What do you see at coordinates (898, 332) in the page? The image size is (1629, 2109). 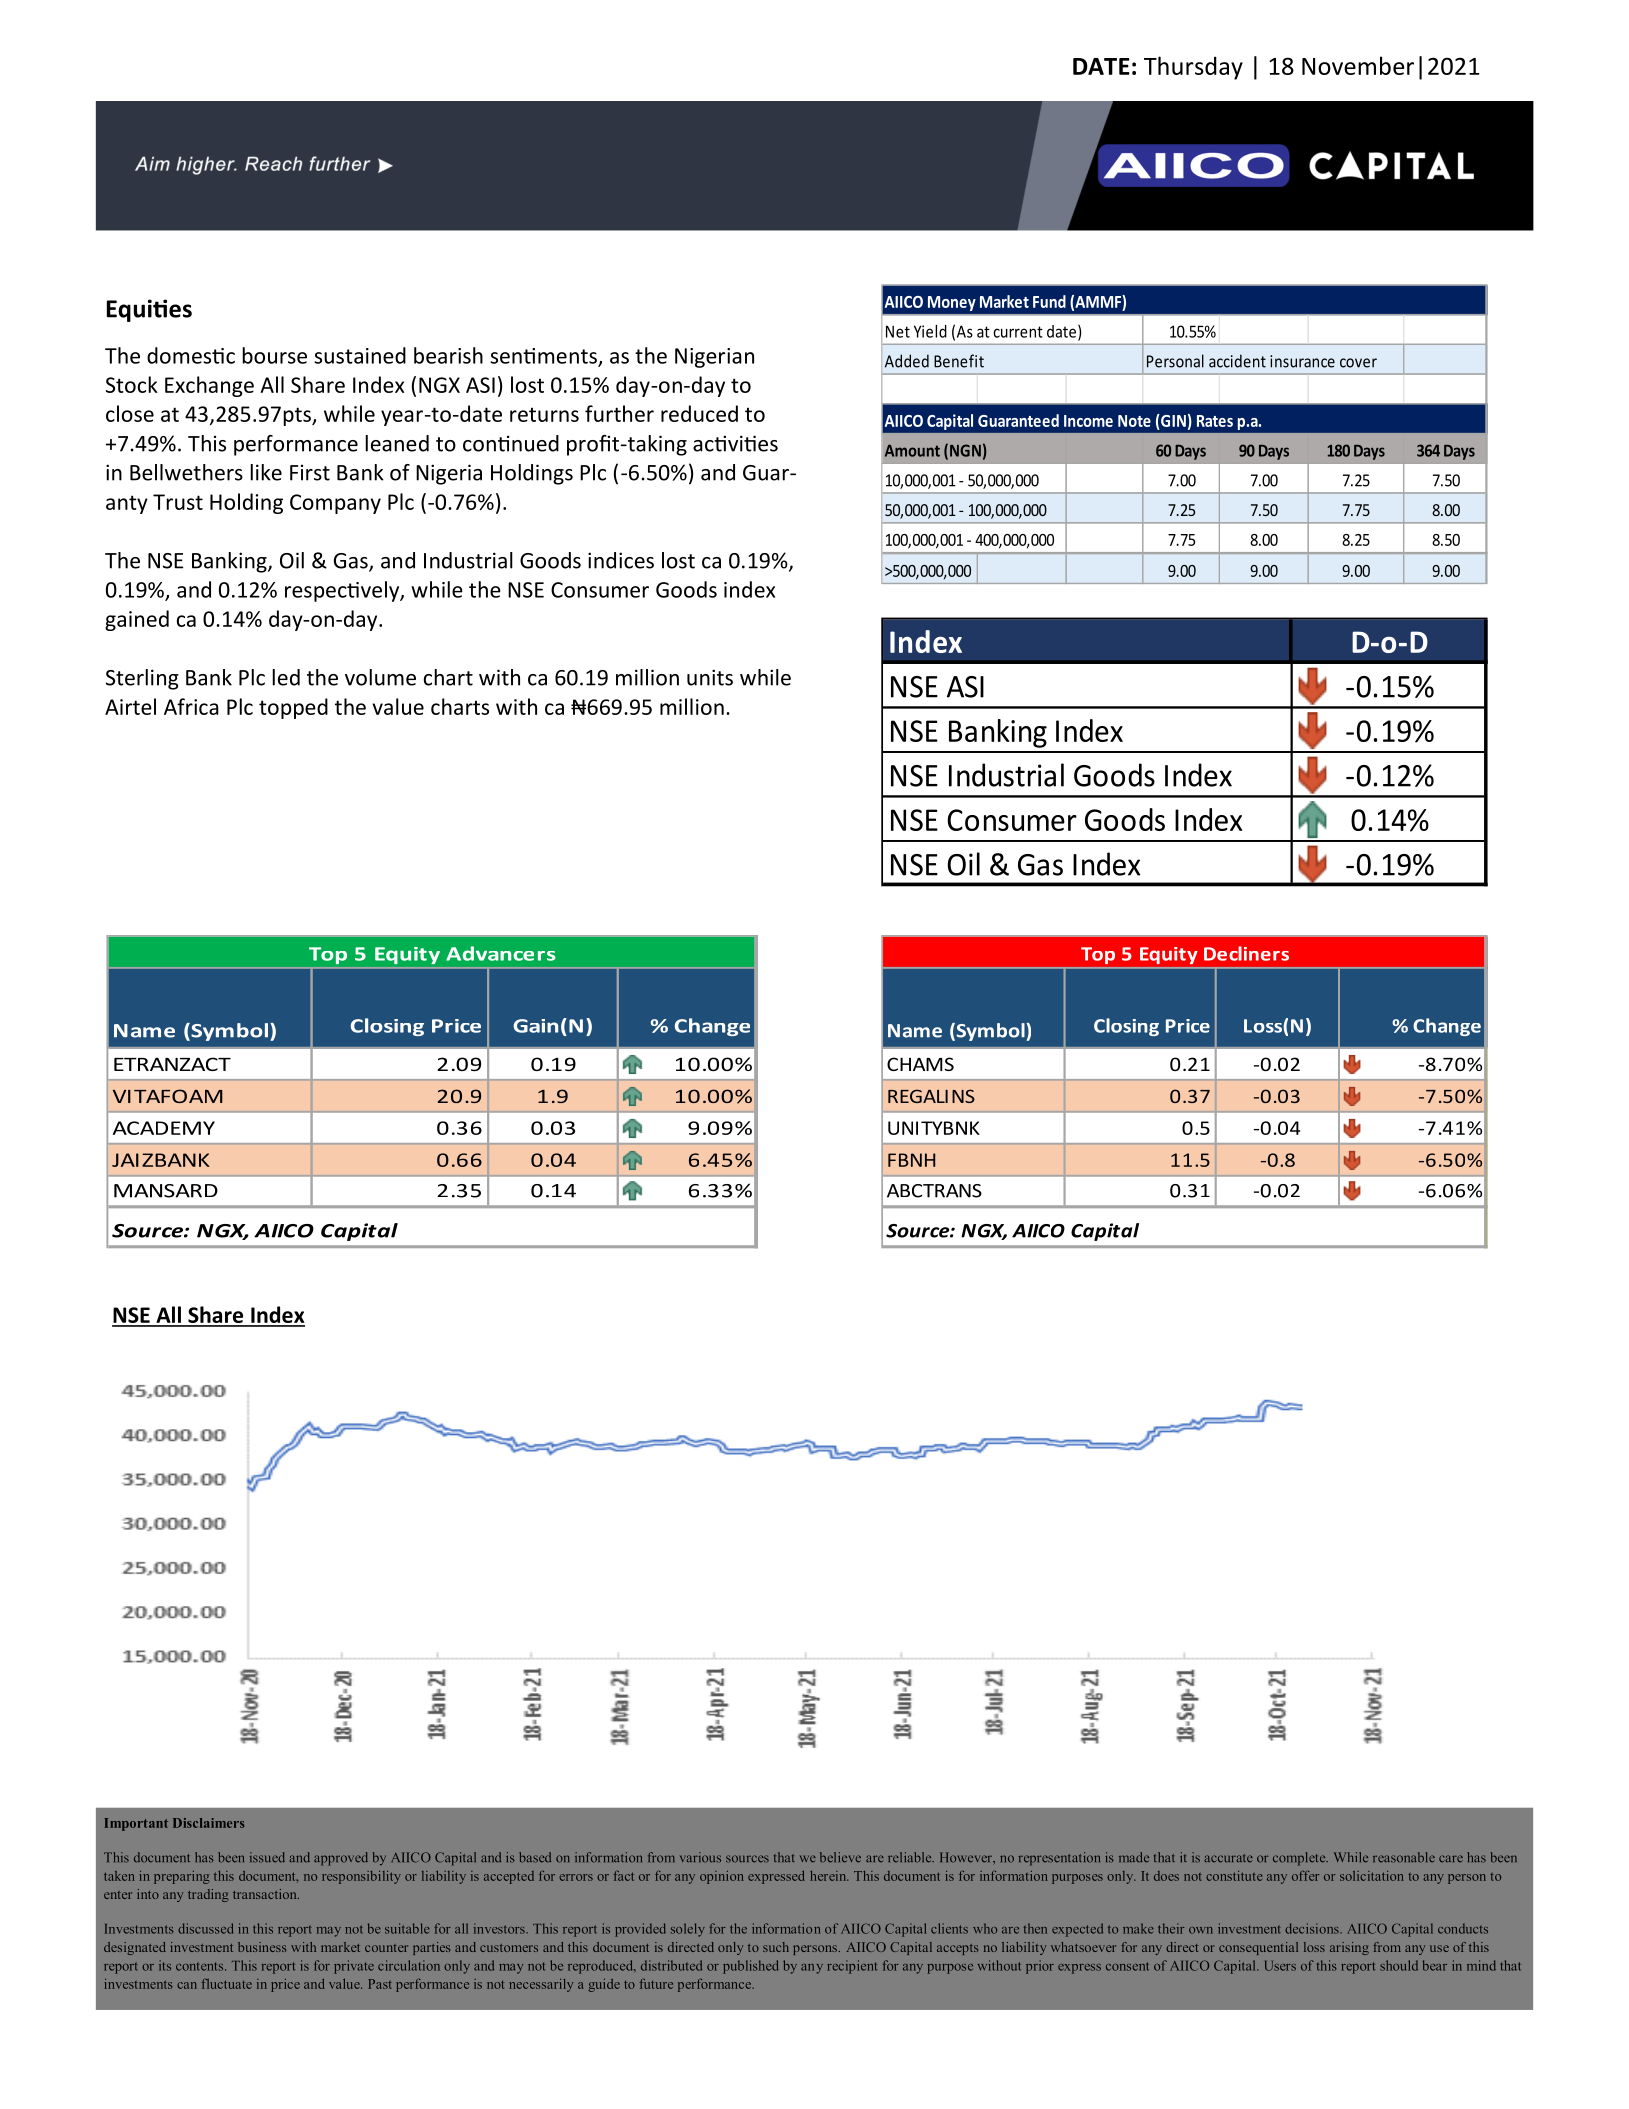 I see `Net` at bounding box center [898, 332].
